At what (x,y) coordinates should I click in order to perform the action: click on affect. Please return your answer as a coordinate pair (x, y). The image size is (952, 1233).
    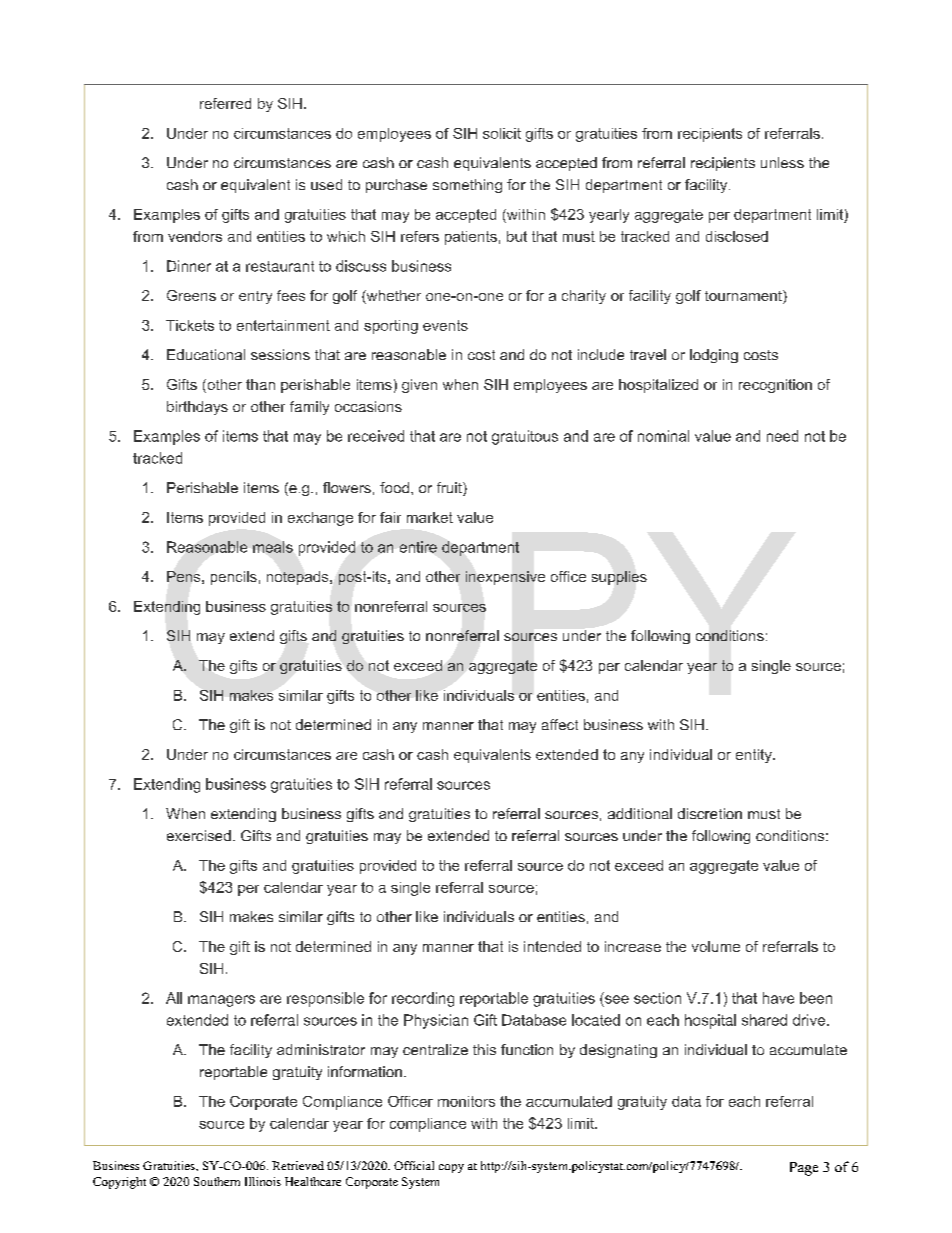
    Looking at the image, I should click on (560, 724).
